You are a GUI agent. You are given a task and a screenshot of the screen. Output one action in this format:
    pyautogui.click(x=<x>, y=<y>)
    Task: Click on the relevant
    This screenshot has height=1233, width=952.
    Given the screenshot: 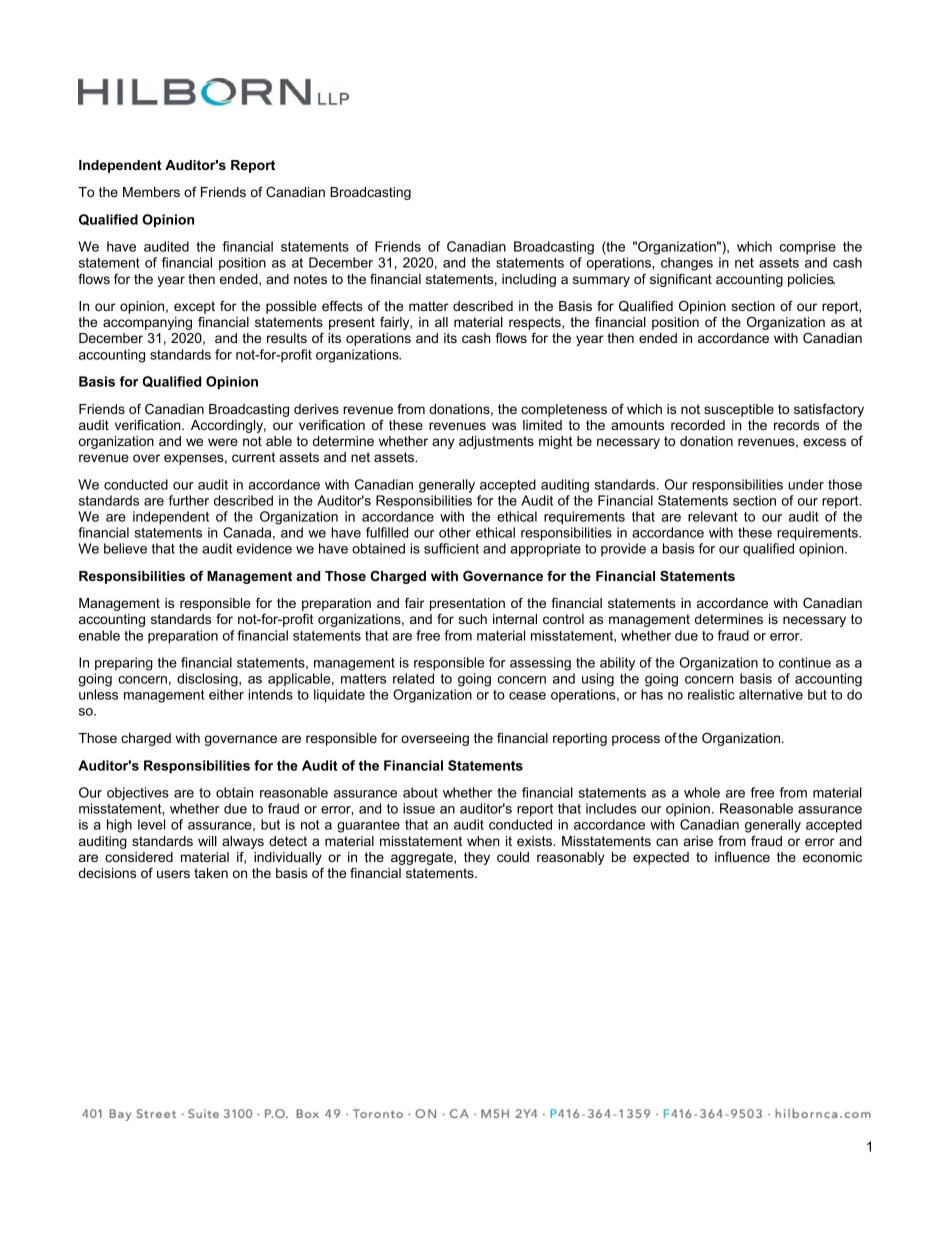 What is the action you would take?
    pyautogui.click(x=712, y=516)
